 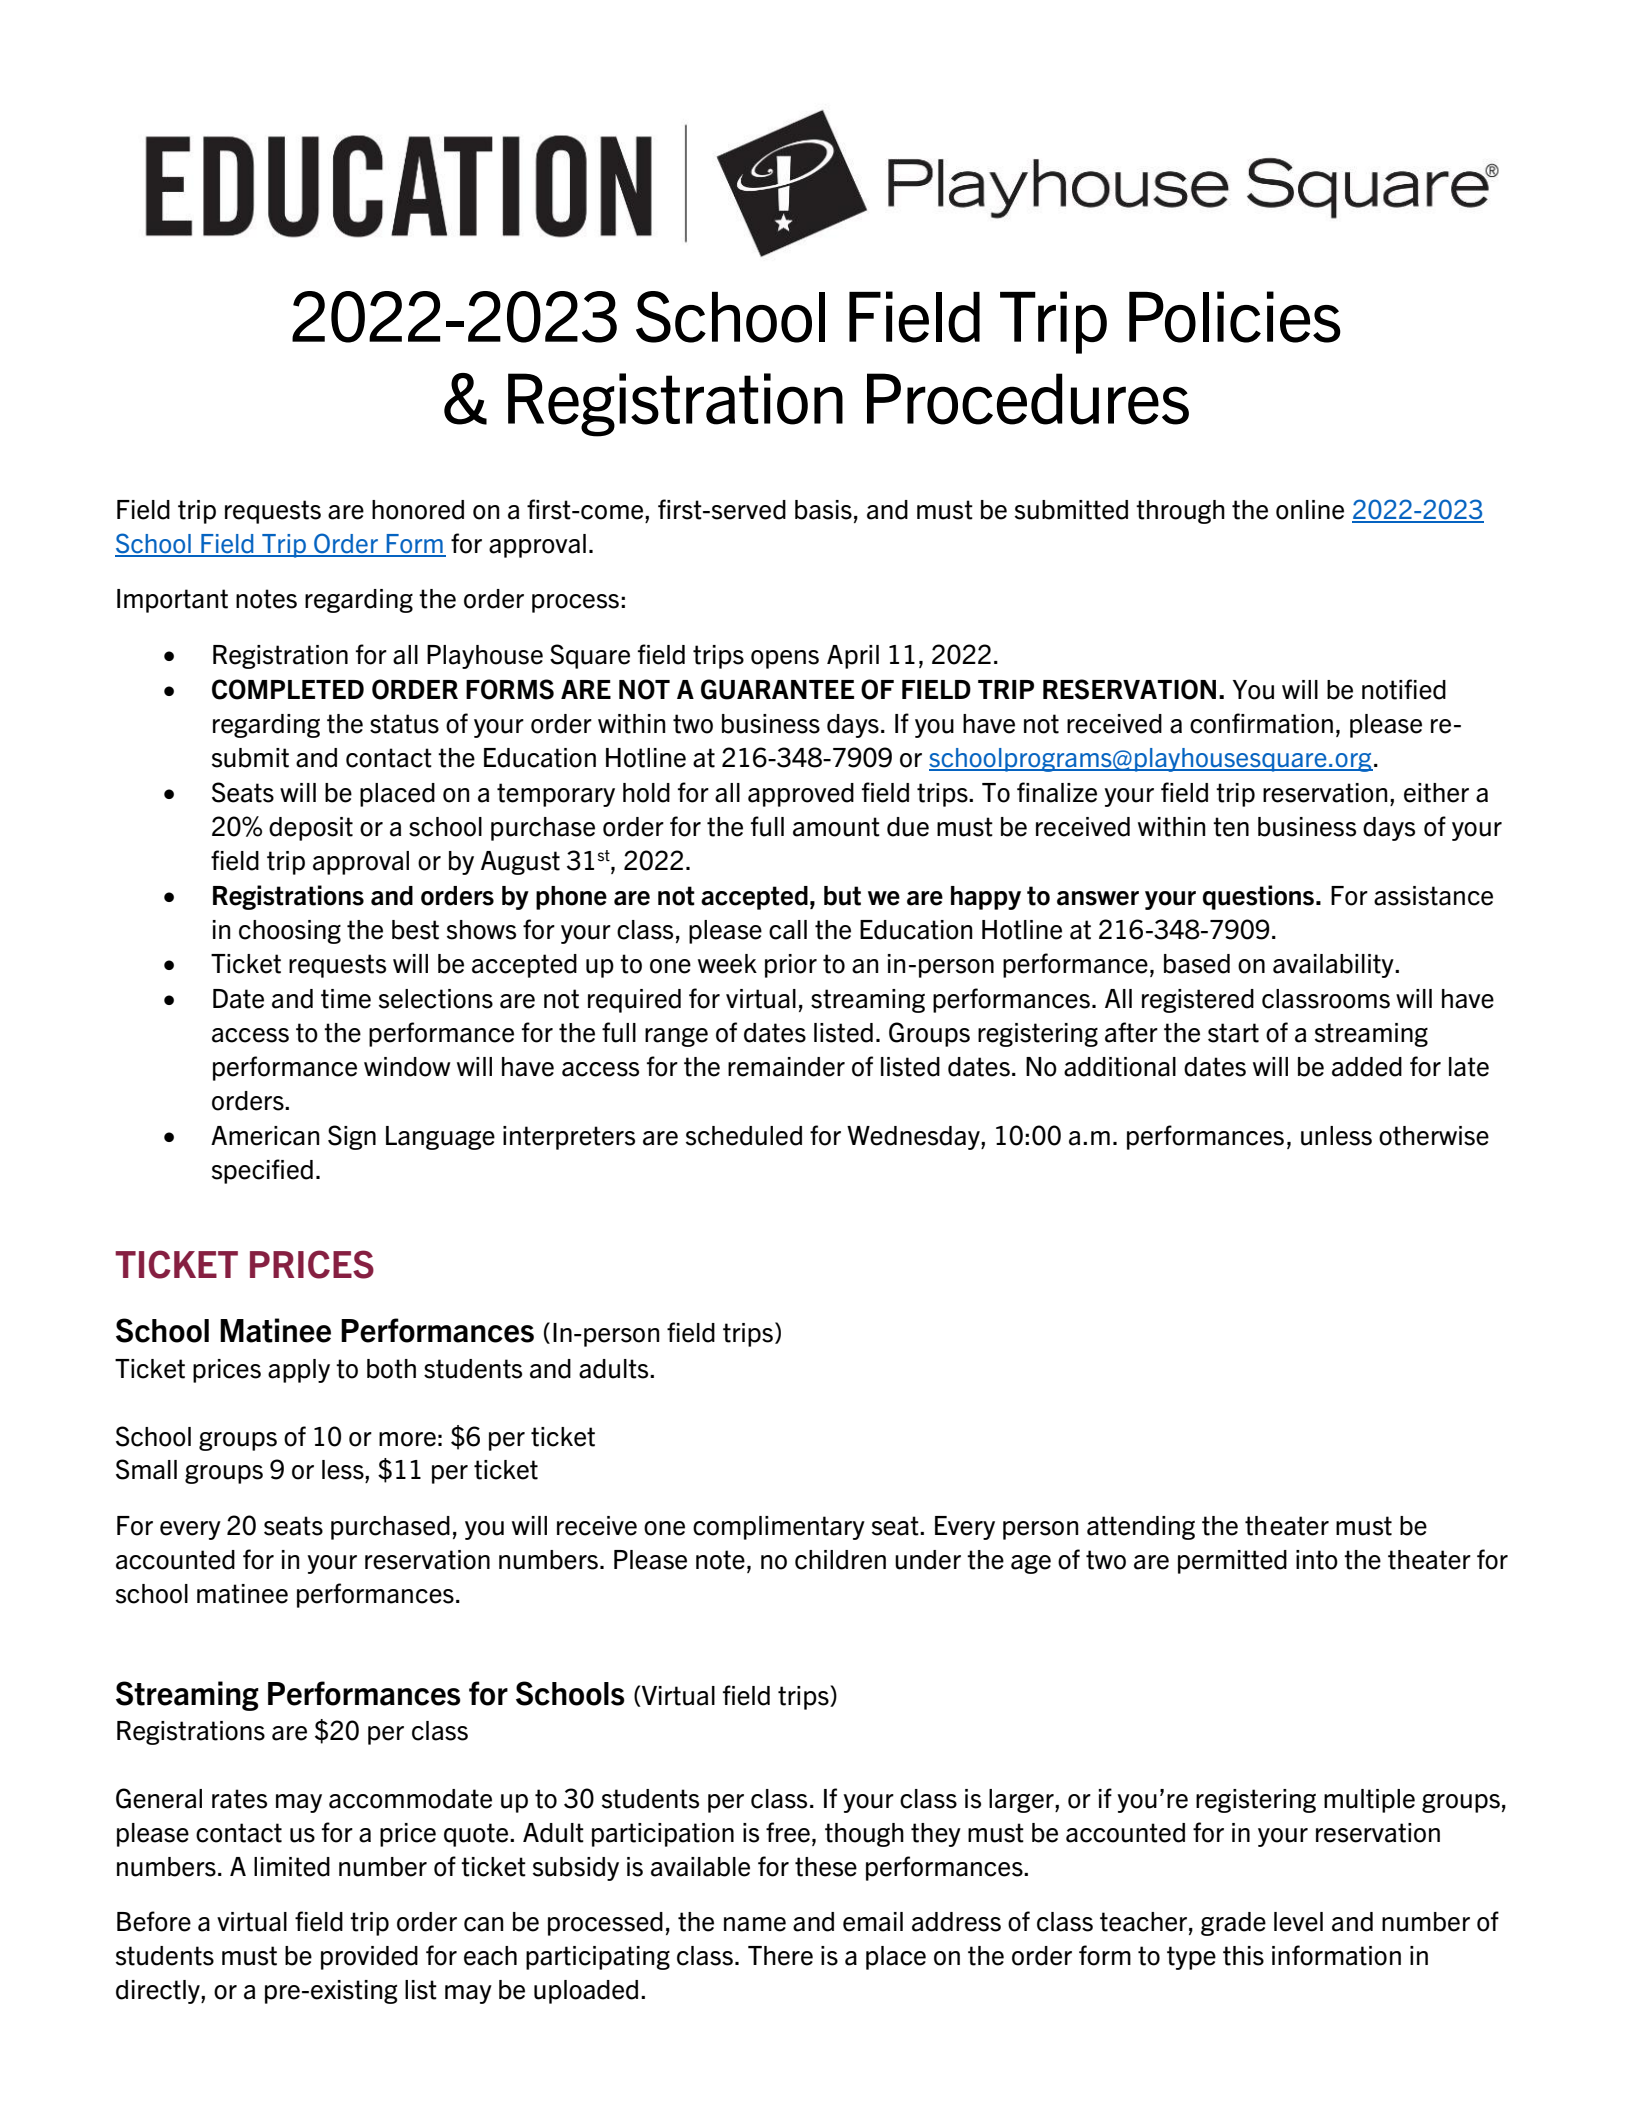 What do you see at coordinates (801, 795) in the screenshot?
I see `approved` at bounding box center [801, 795].
